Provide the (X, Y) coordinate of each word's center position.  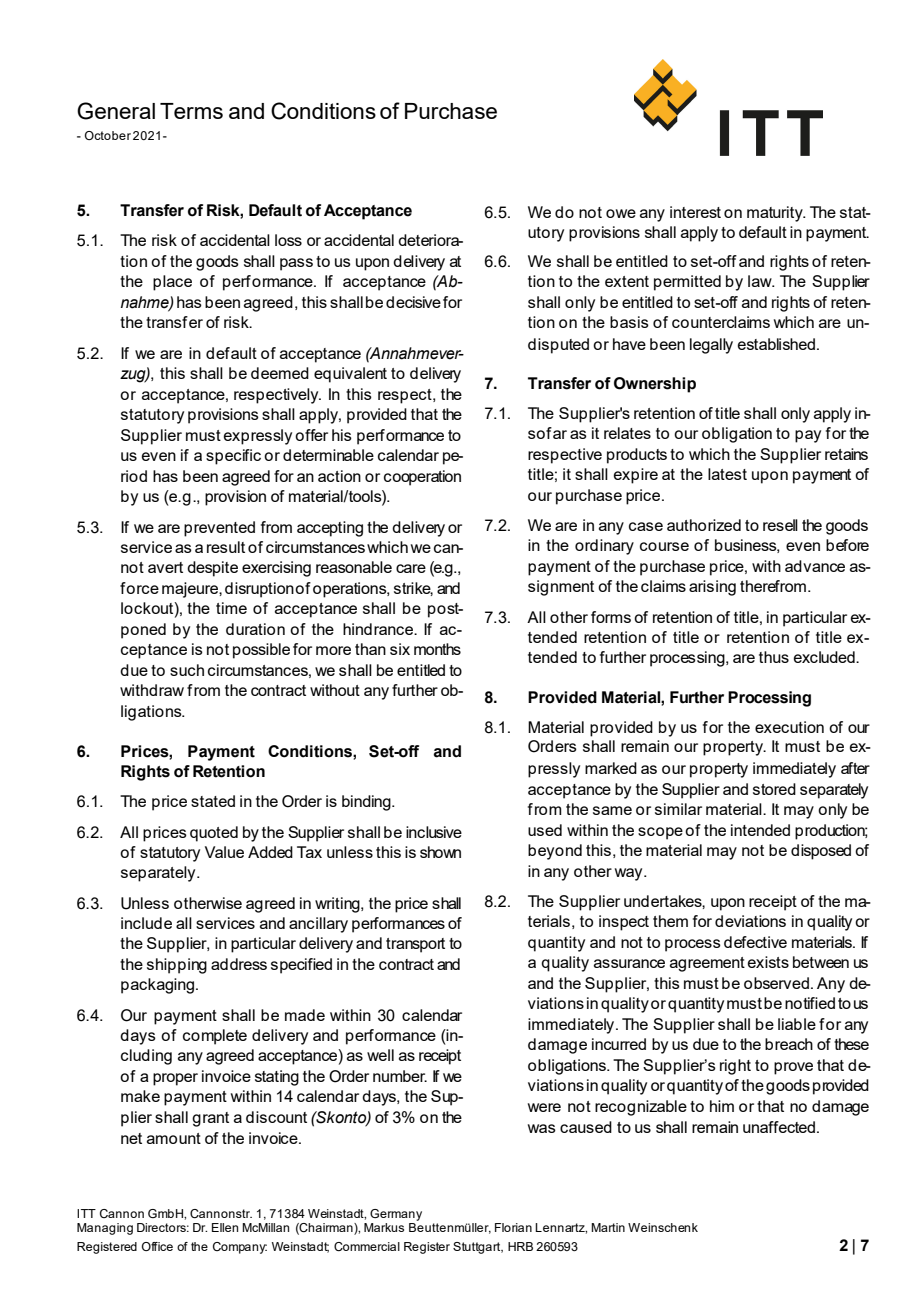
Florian (513, 1227)
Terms (191, 111)
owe (621, 213)
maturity (776, 214)
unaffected (779, 1127)
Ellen (225, 1227)
